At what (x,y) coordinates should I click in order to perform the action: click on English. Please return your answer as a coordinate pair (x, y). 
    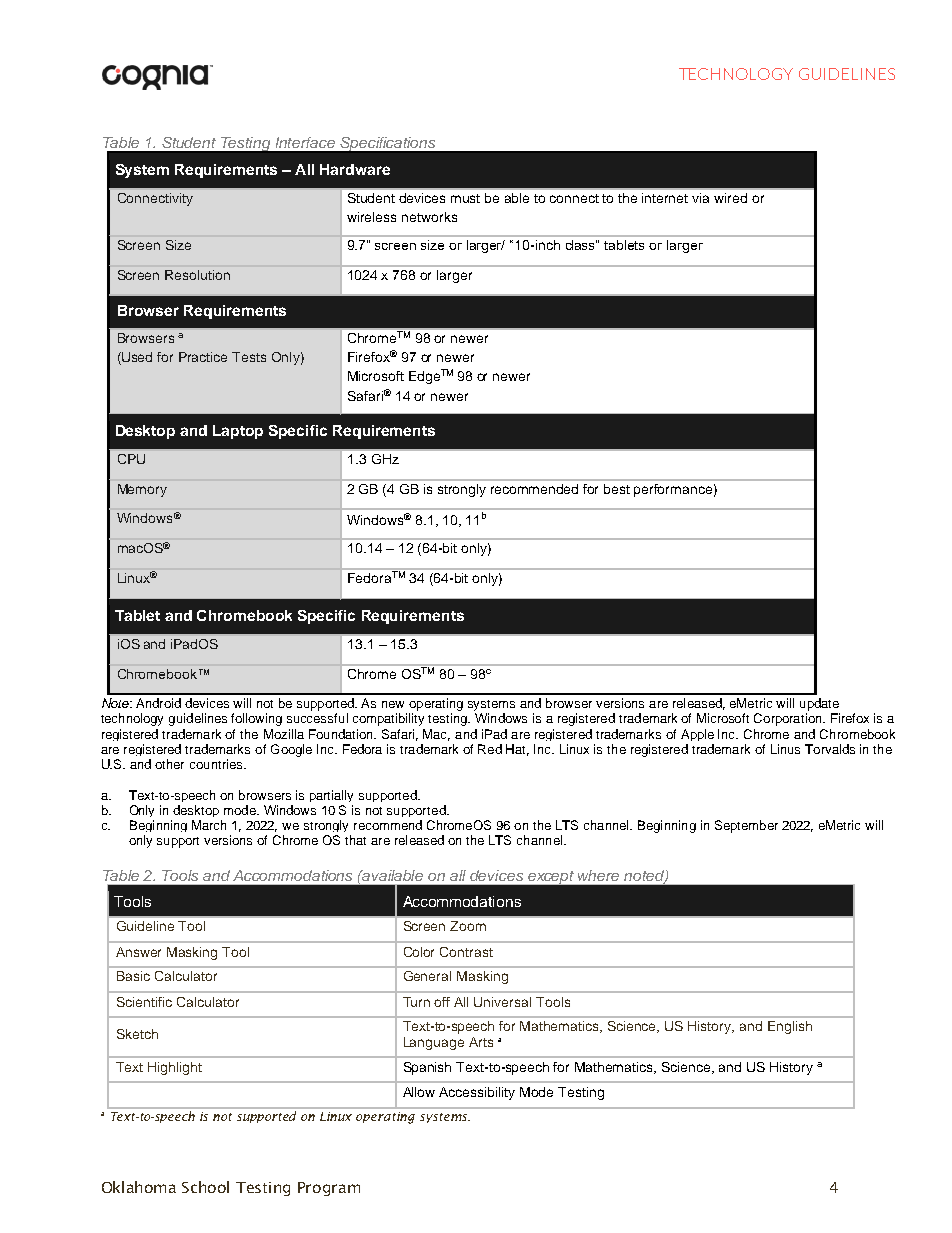
    Looking at the image, I should click on (790, 1027).
